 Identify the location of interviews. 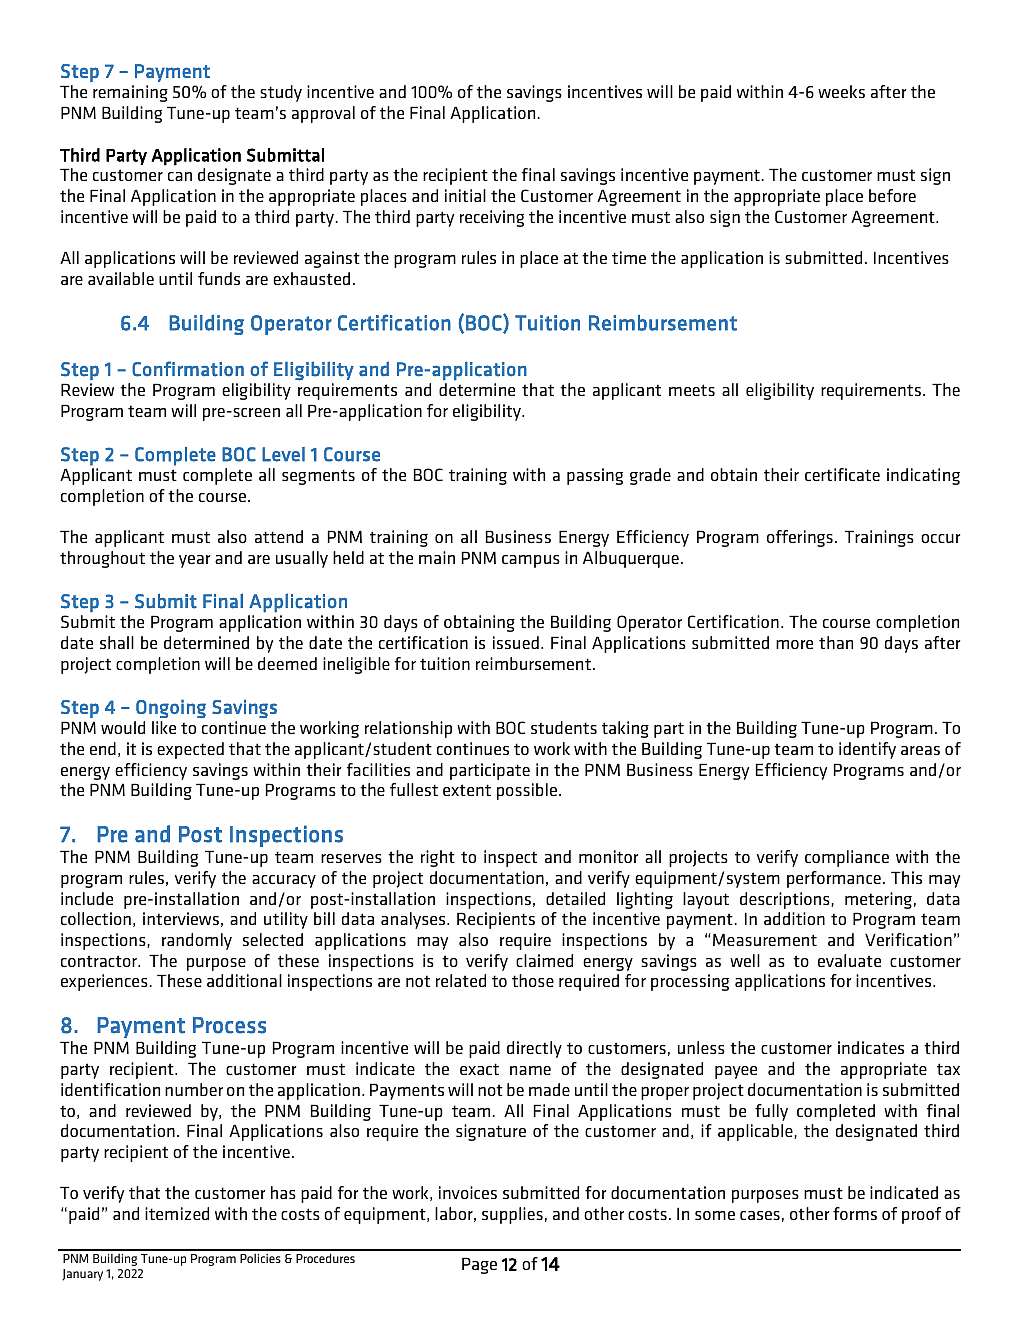
(181, 918).
